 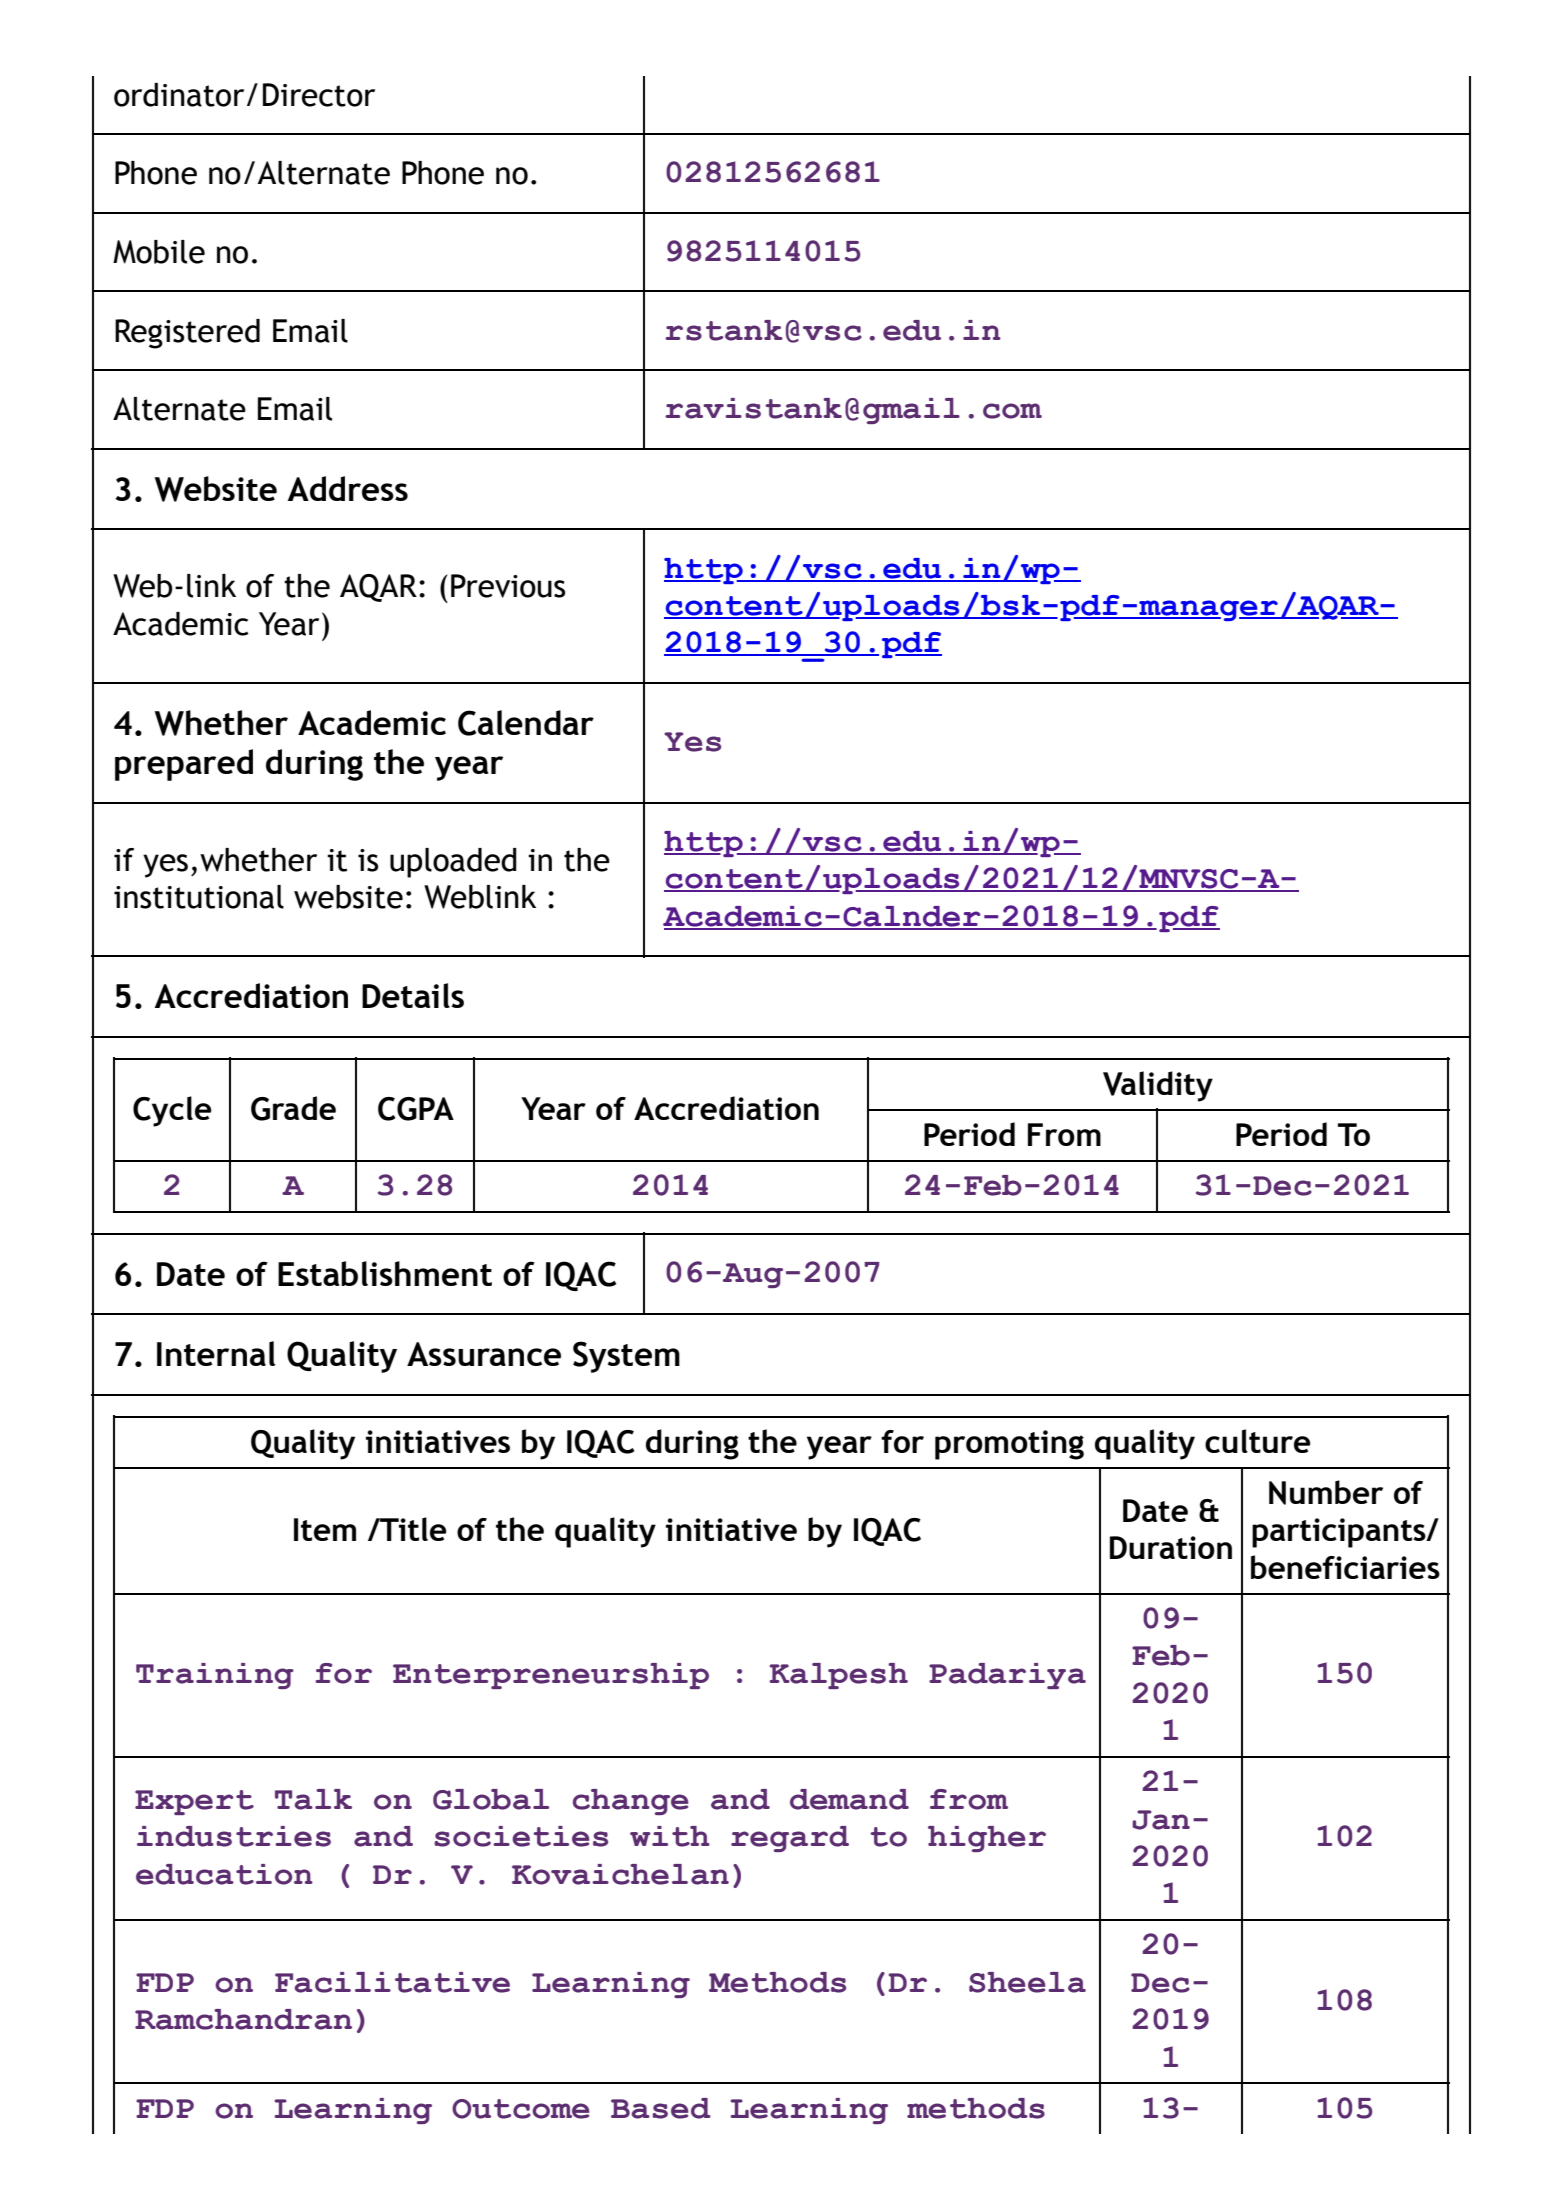 What do you see at coordinates (508, 586) in the document?
I see `Previous` at bounding box center [508, 586].
